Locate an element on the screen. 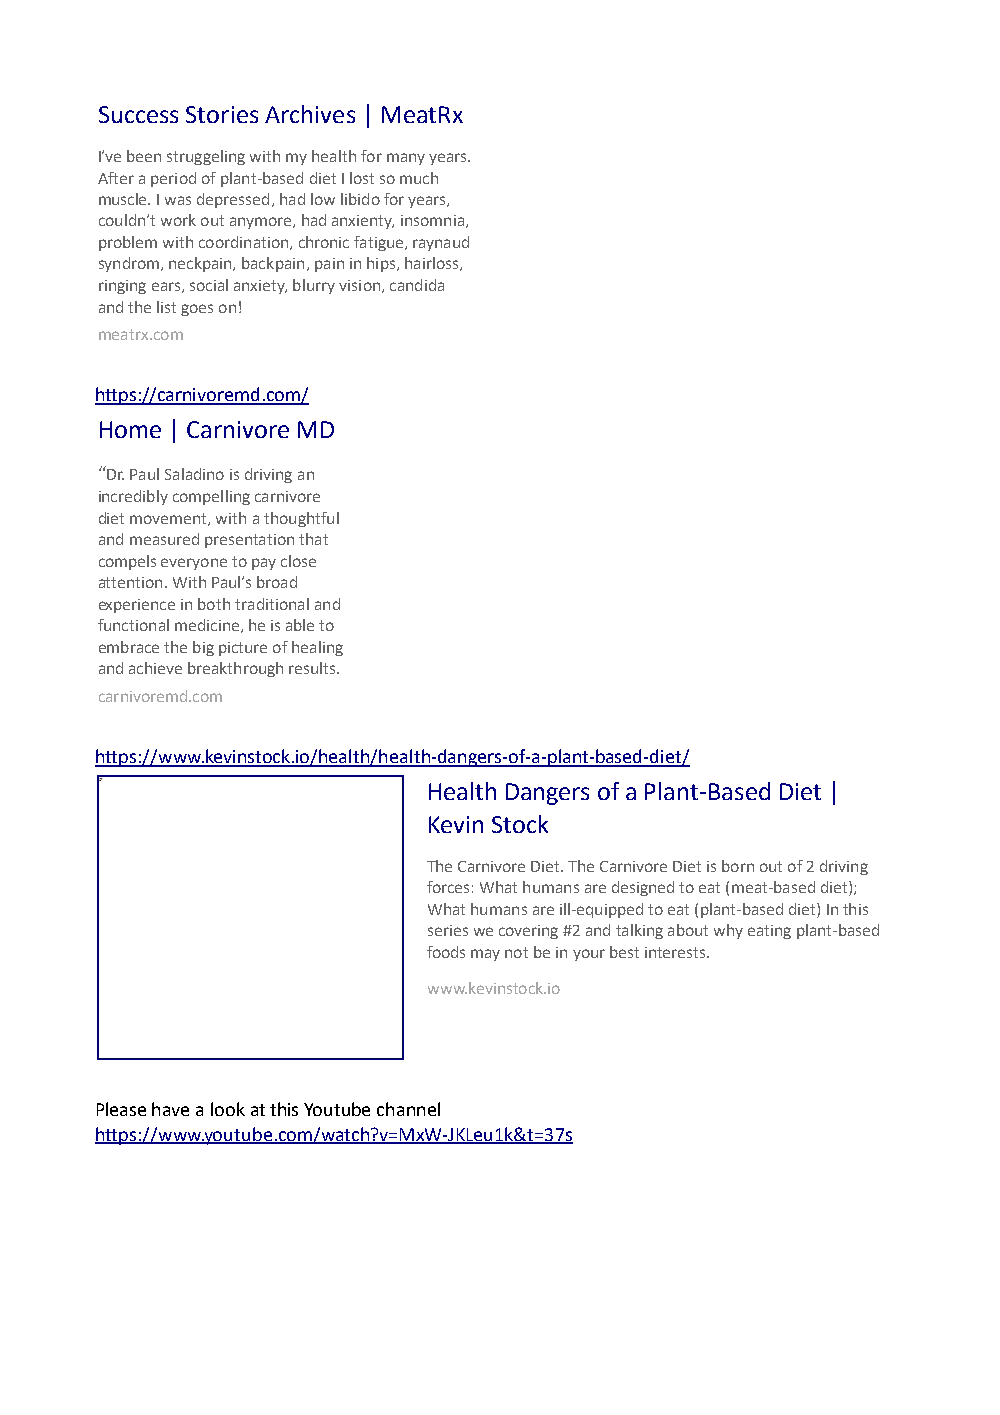  channel is located at coordinates (408, 1109).
